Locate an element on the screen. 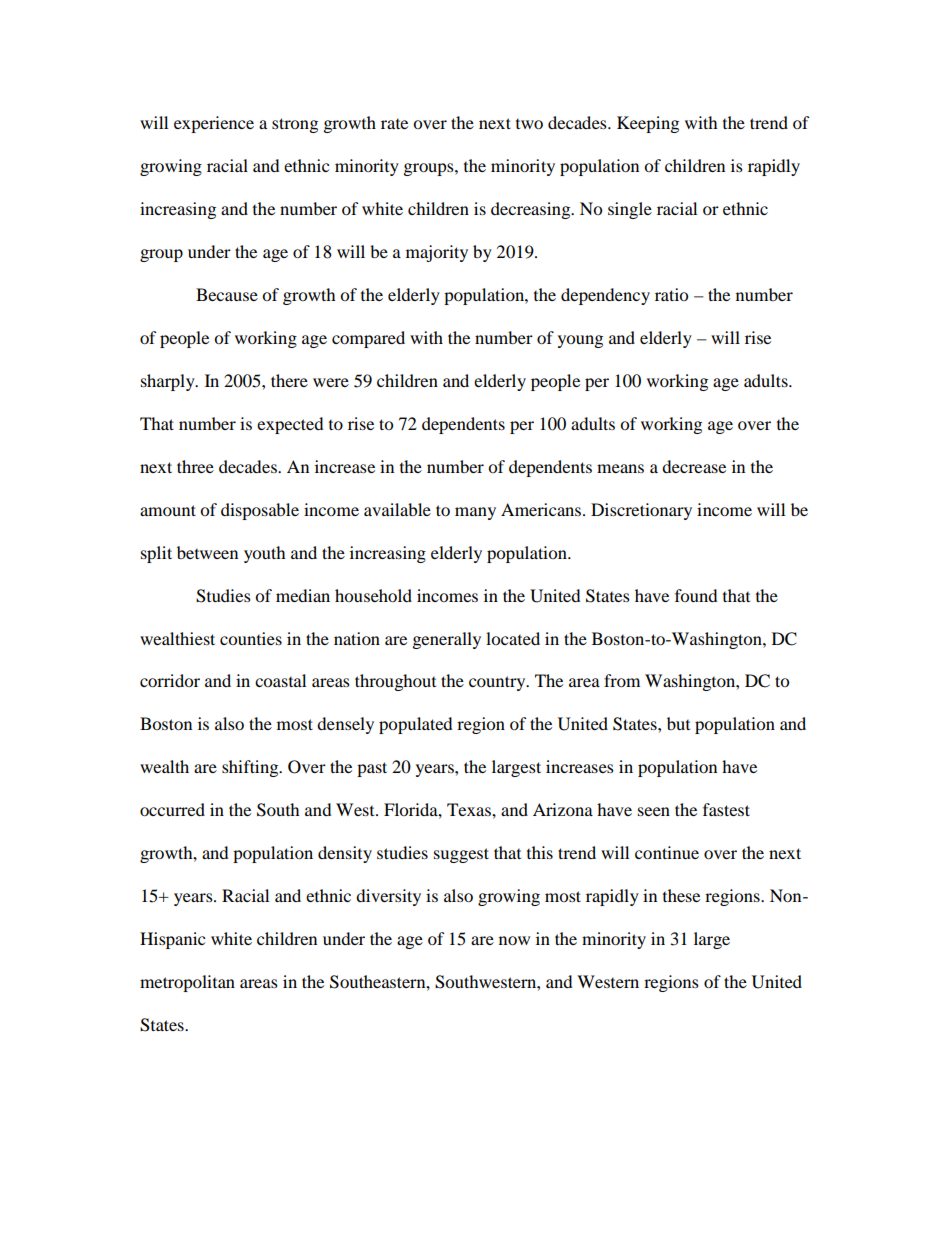 Image resolution: width=952 pixels, height=1233 pixels. corridor is located at coordinates (170, 680).
